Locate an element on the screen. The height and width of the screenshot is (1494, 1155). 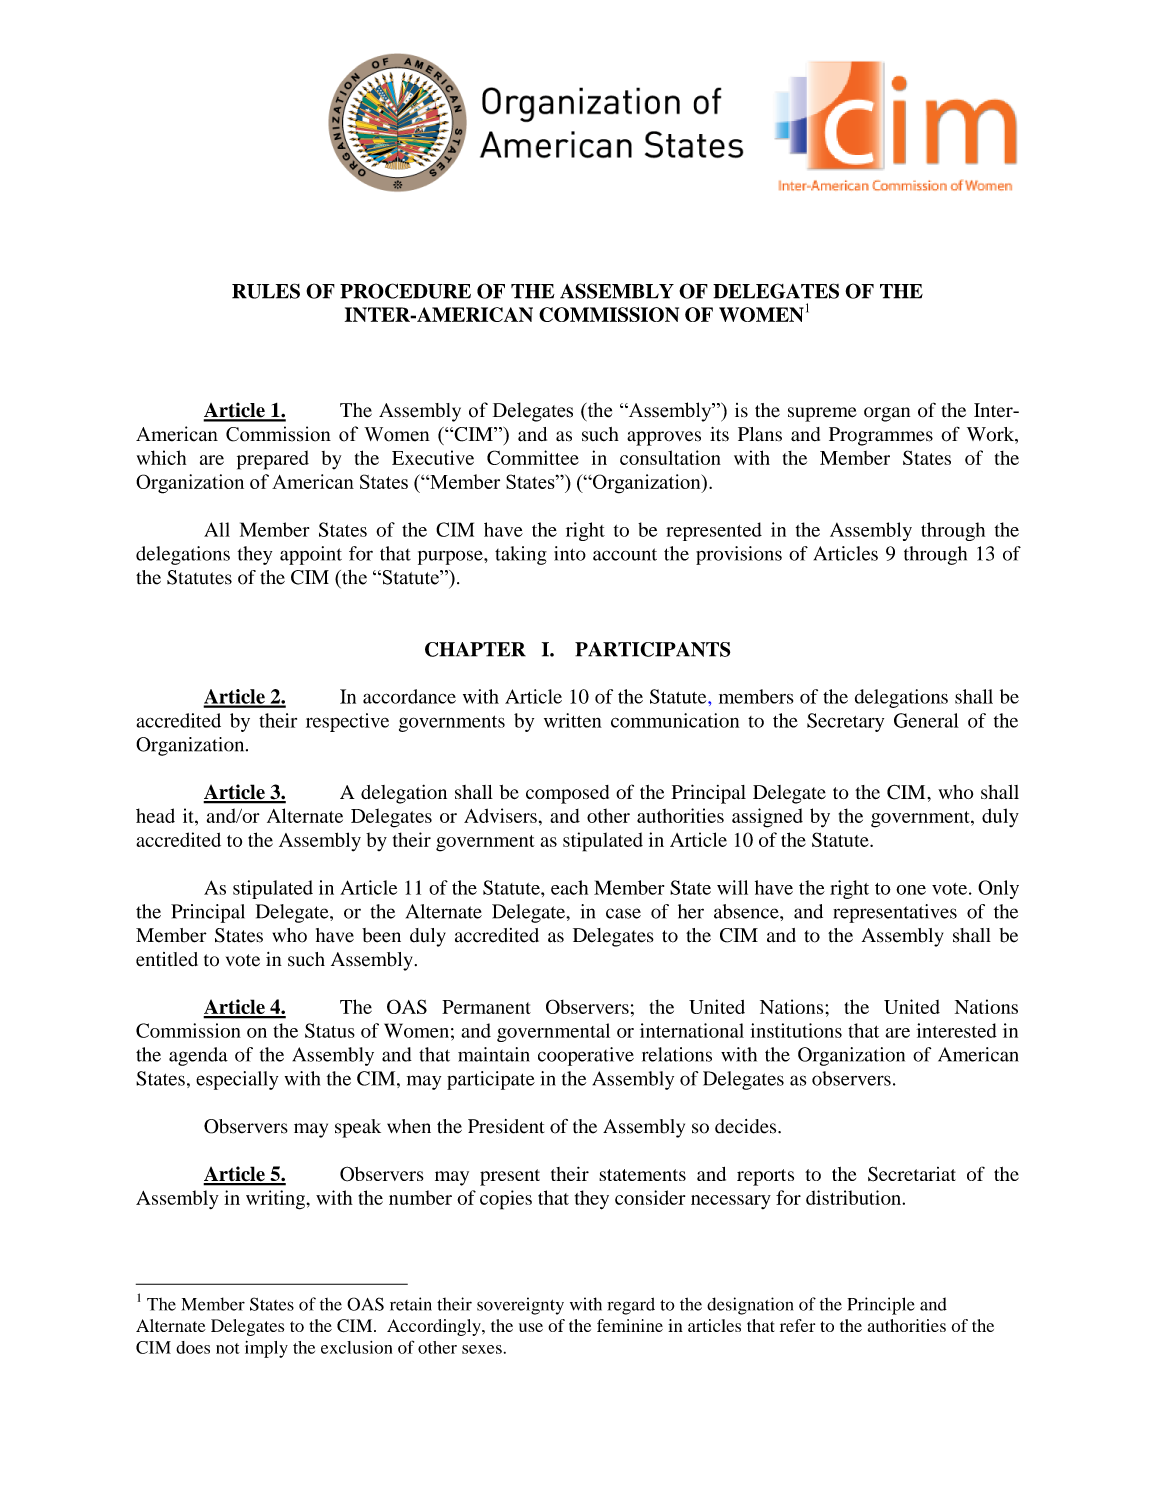
supreme is located at coordinates (822, 414).
